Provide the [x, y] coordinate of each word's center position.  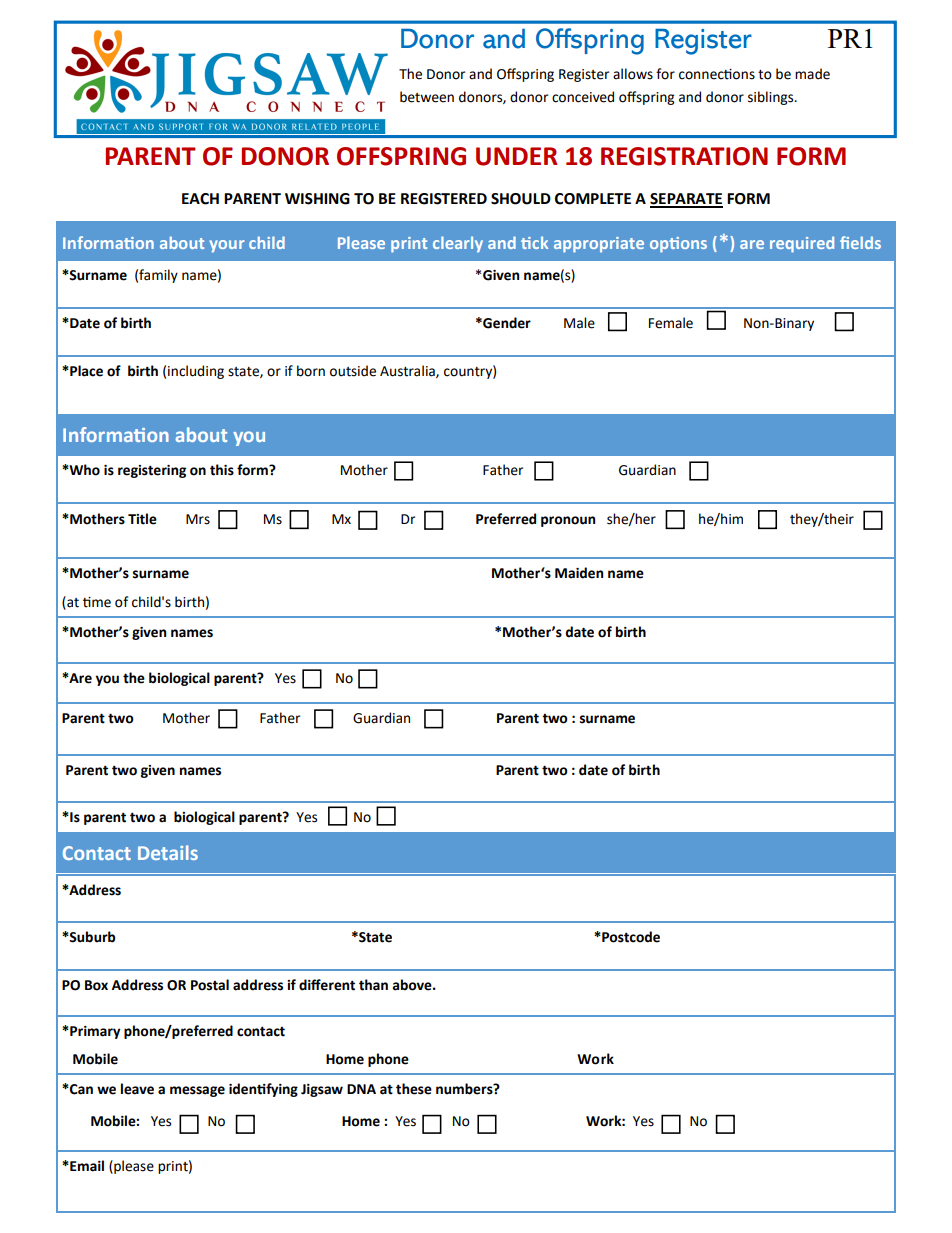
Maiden [579, 573]
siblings [772, 98]
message [197, 1091]
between [427, 97]
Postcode [630, 937]
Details [168, 852]
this [222, 470]
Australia [408, 371]
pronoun [568, 521]
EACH [200, 199]
